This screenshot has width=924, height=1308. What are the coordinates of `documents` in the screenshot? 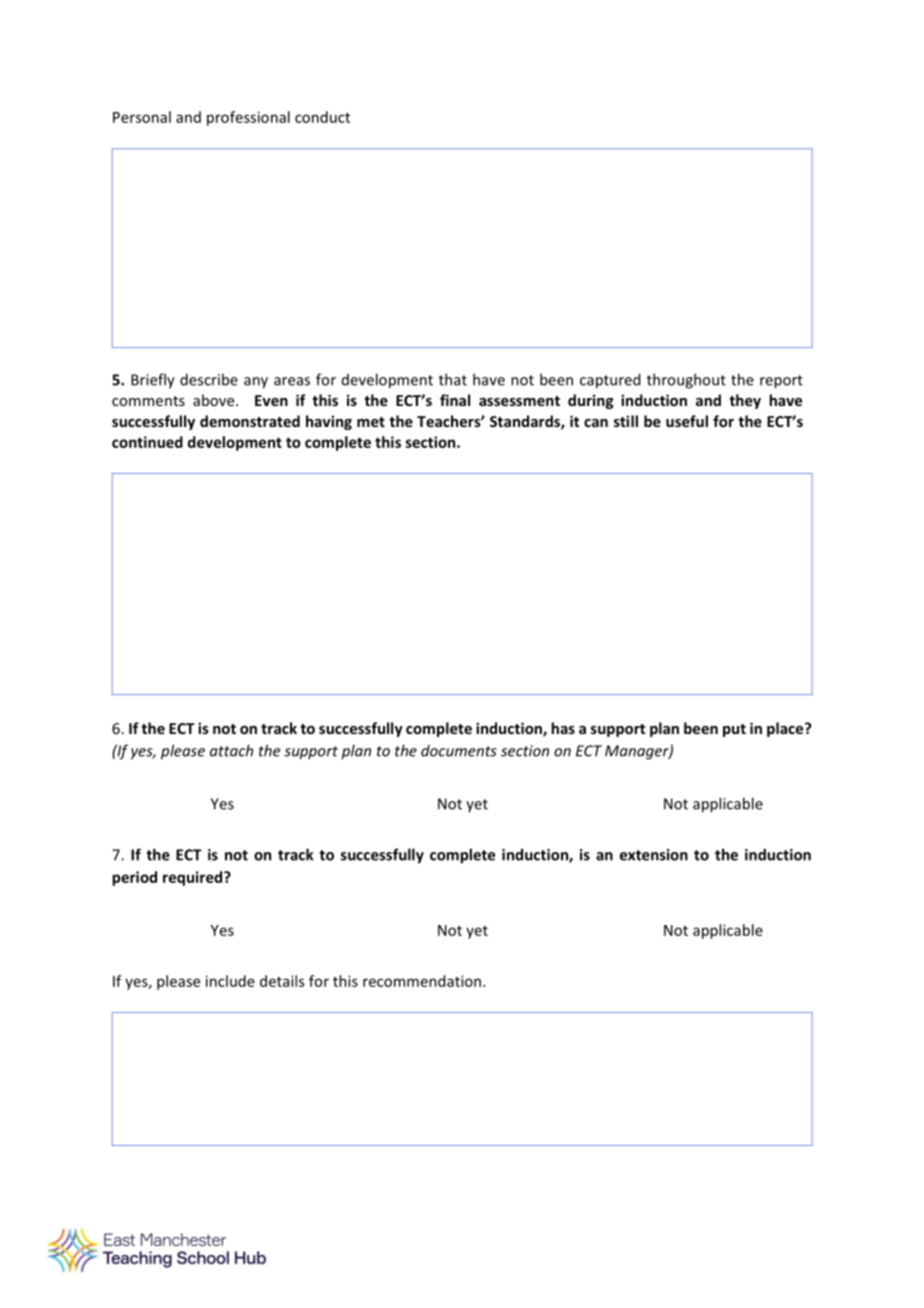 It's located at (459, 751).
